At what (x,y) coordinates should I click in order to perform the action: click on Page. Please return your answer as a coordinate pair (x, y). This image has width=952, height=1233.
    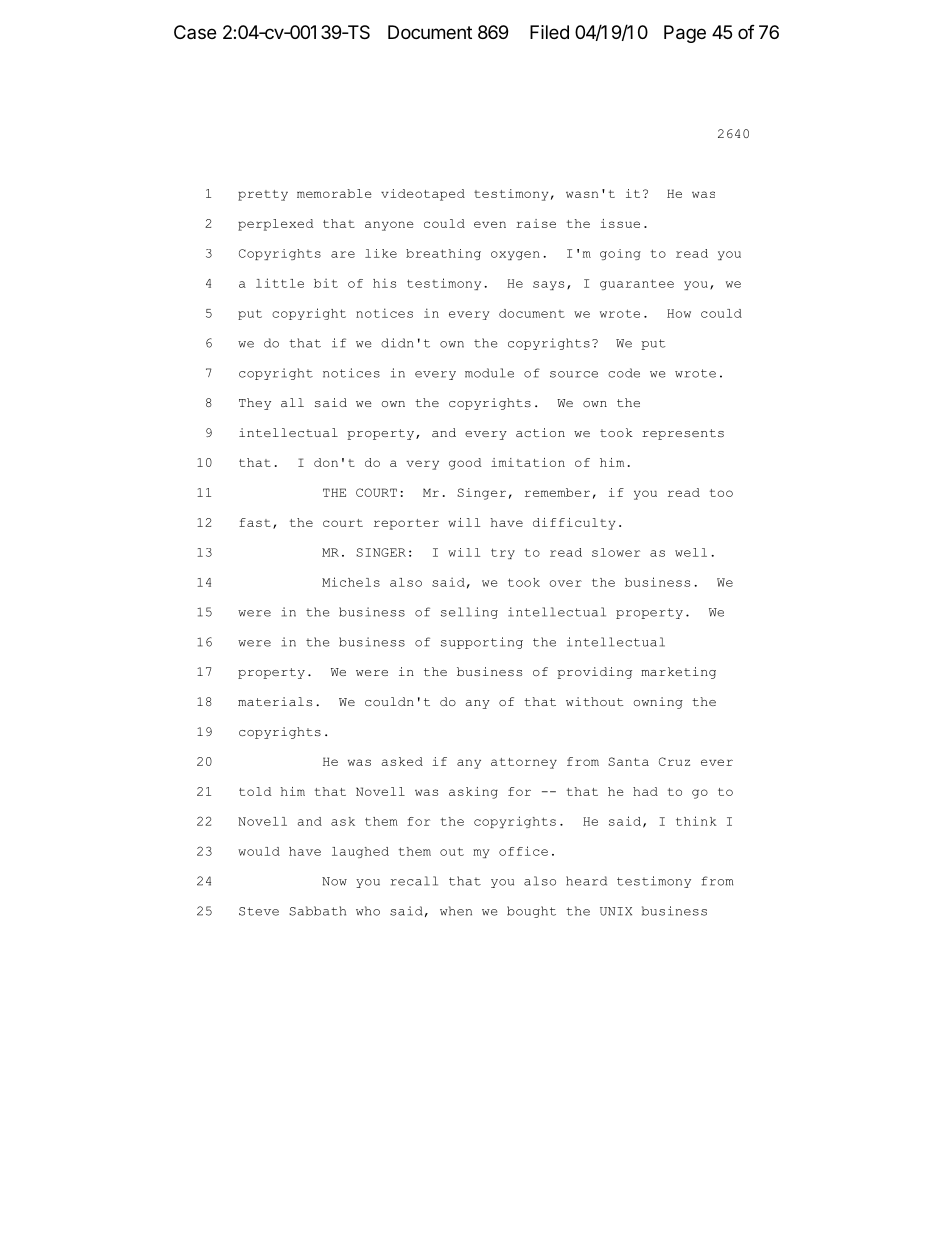
    Looking at the image, I should click on (685, 34).
